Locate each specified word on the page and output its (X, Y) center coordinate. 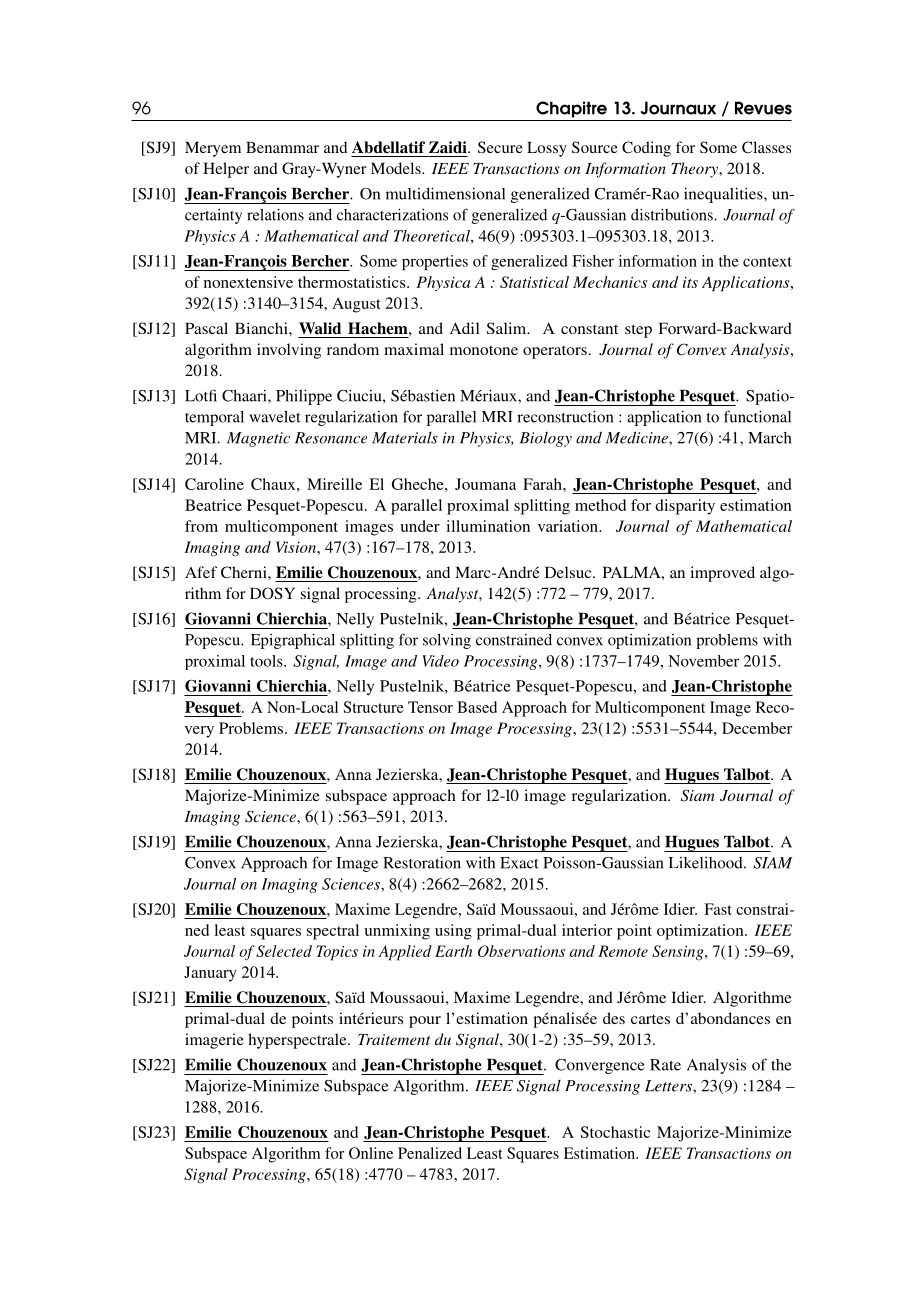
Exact (519, 863)
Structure (374, 707)
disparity (685, 507)
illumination (488, 526)
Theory (696, 170)
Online (371, 1153)
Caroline (214, 484)
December (757, 728)
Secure (500, 147)
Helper (226, 170)
